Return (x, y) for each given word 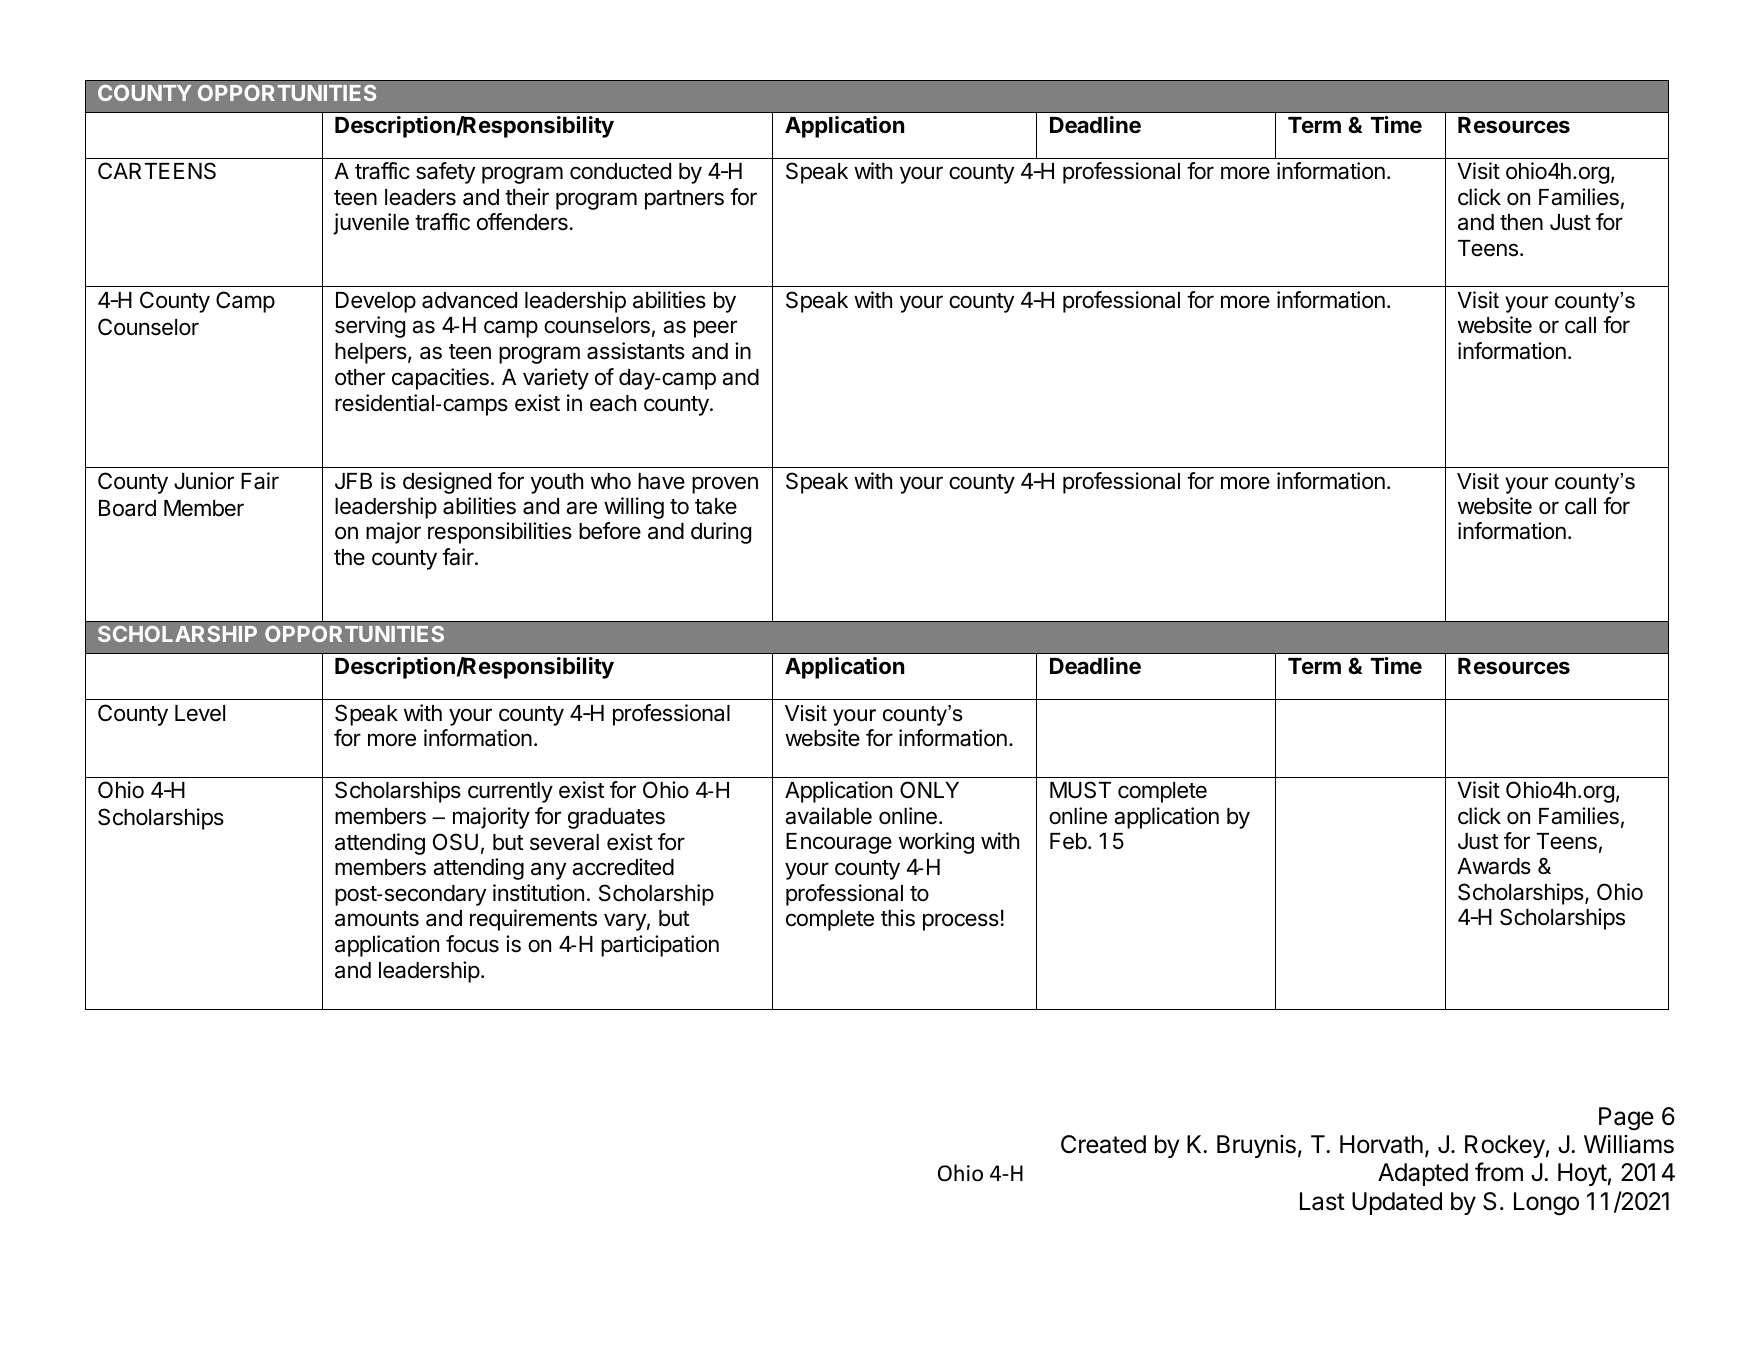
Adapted (1423, 1174)
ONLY (929, 789)
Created (1103, 1144)
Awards (1494, 866)
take (716, 506)
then (1521, 222)
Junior (204, 481)
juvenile (371, 224)
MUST (1080, 790)
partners (684, 200)
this (898, 918)
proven (725, 485)
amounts (377, 919)
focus (472, 944)
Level (200, 713)
